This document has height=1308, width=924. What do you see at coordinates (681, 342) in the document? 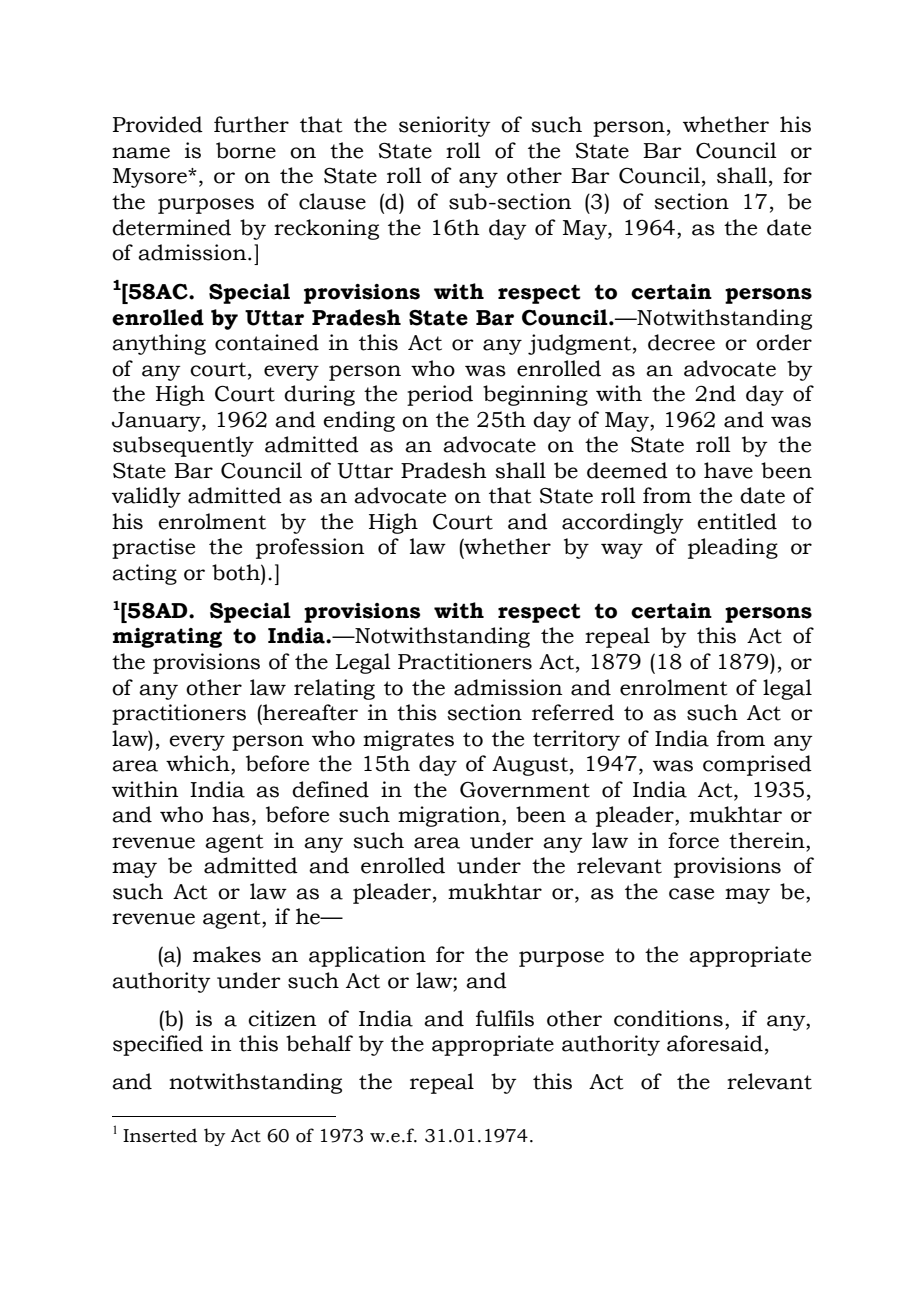
I see `decree` at bounding box center [681, 342].
